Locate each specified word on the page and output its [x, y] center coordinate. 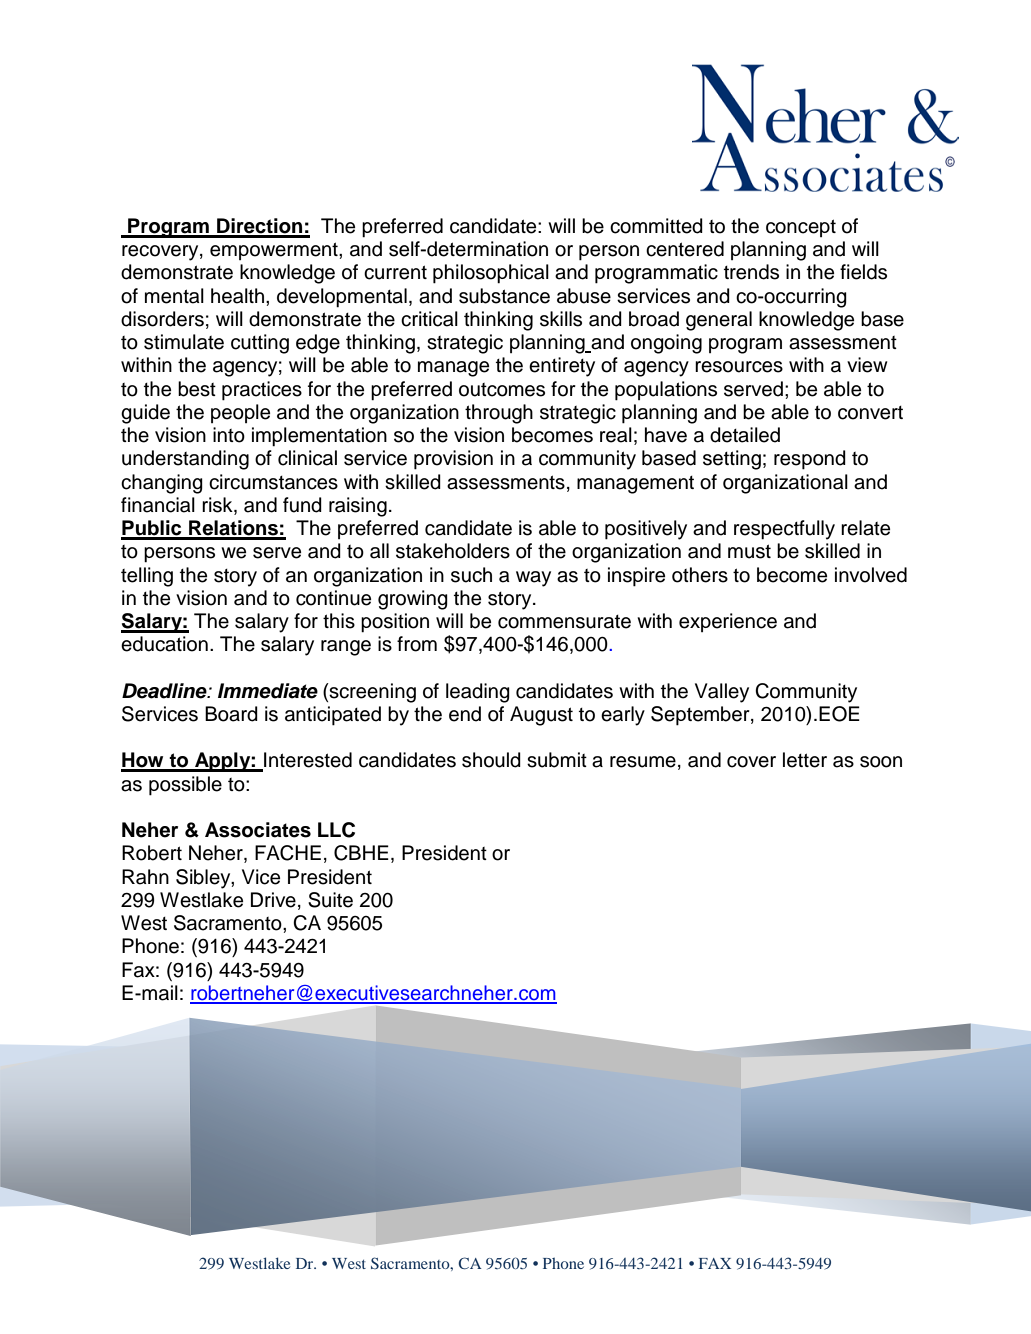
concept [801, 228]
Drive [273, 900]
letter [805, 760]
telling [147, 577]
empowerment [275, 251]
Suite [330, 900]
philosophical [491, 274]
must [749, 551]
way [533, 579]
